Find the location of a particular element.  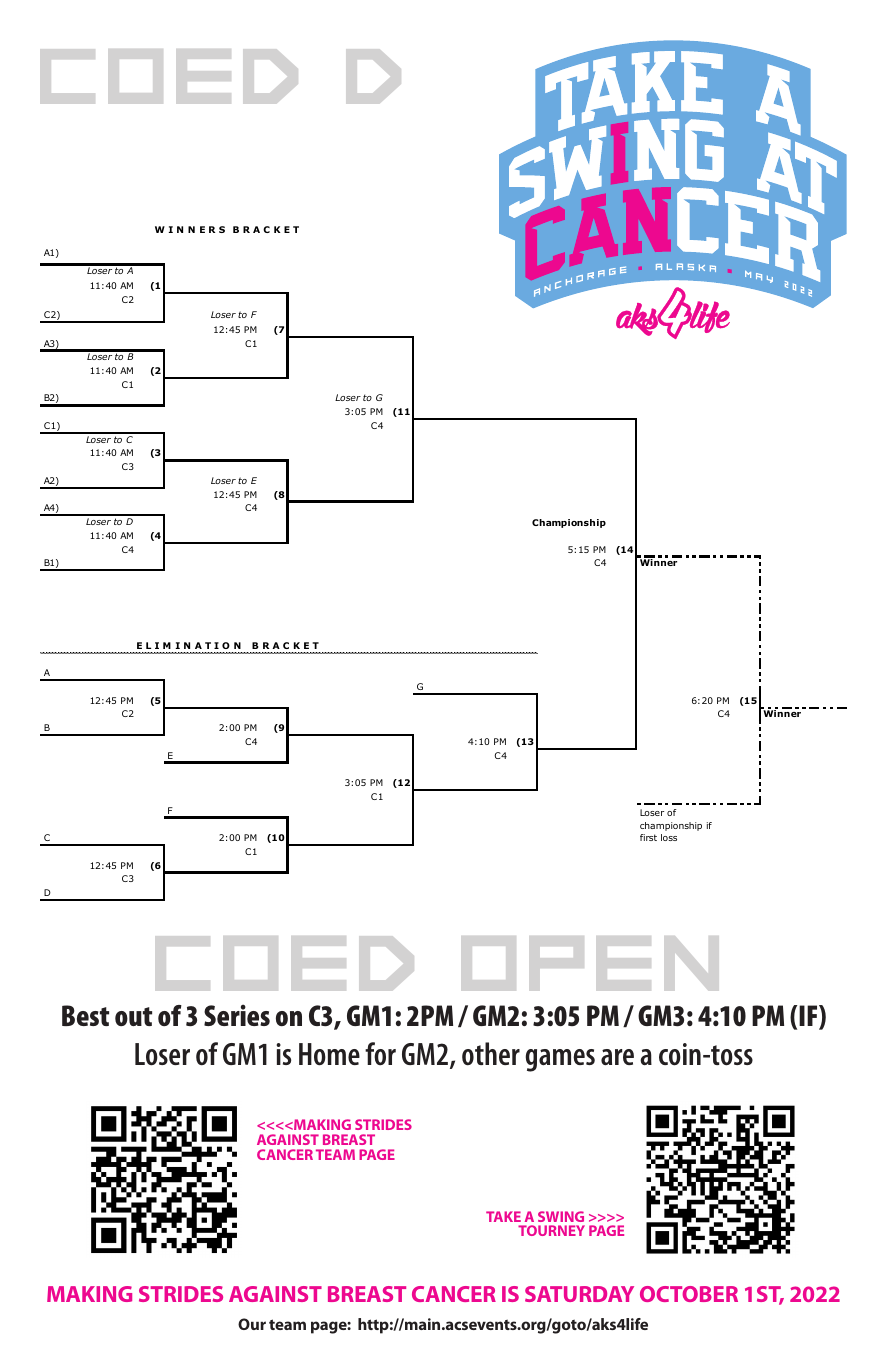

games is located at coordinates (560, 1060).
